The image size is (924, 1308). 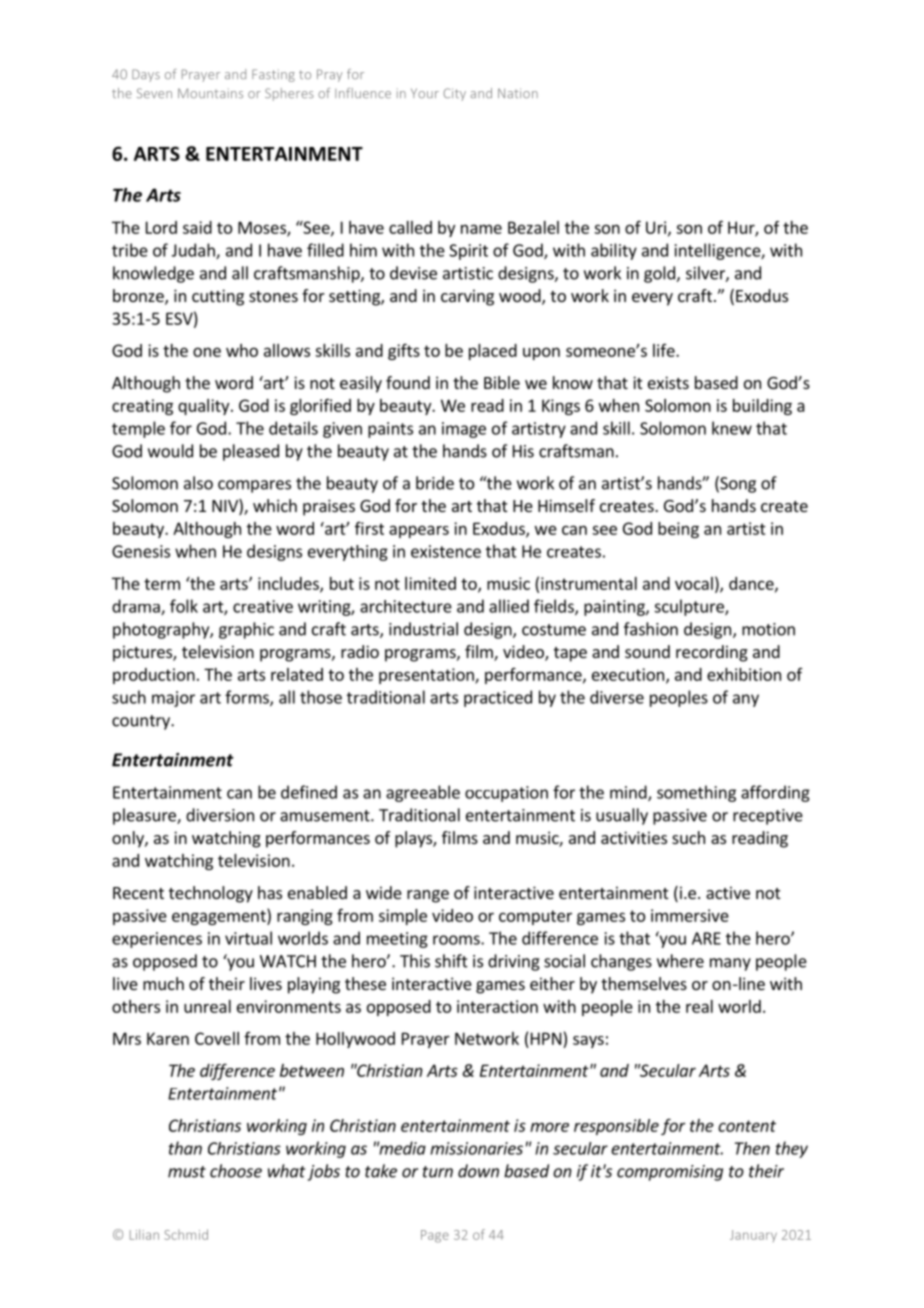 What do you see at coordinates (210, 93) in the screenshot?
I see `Mountains` at bounding box center [210, 93].
